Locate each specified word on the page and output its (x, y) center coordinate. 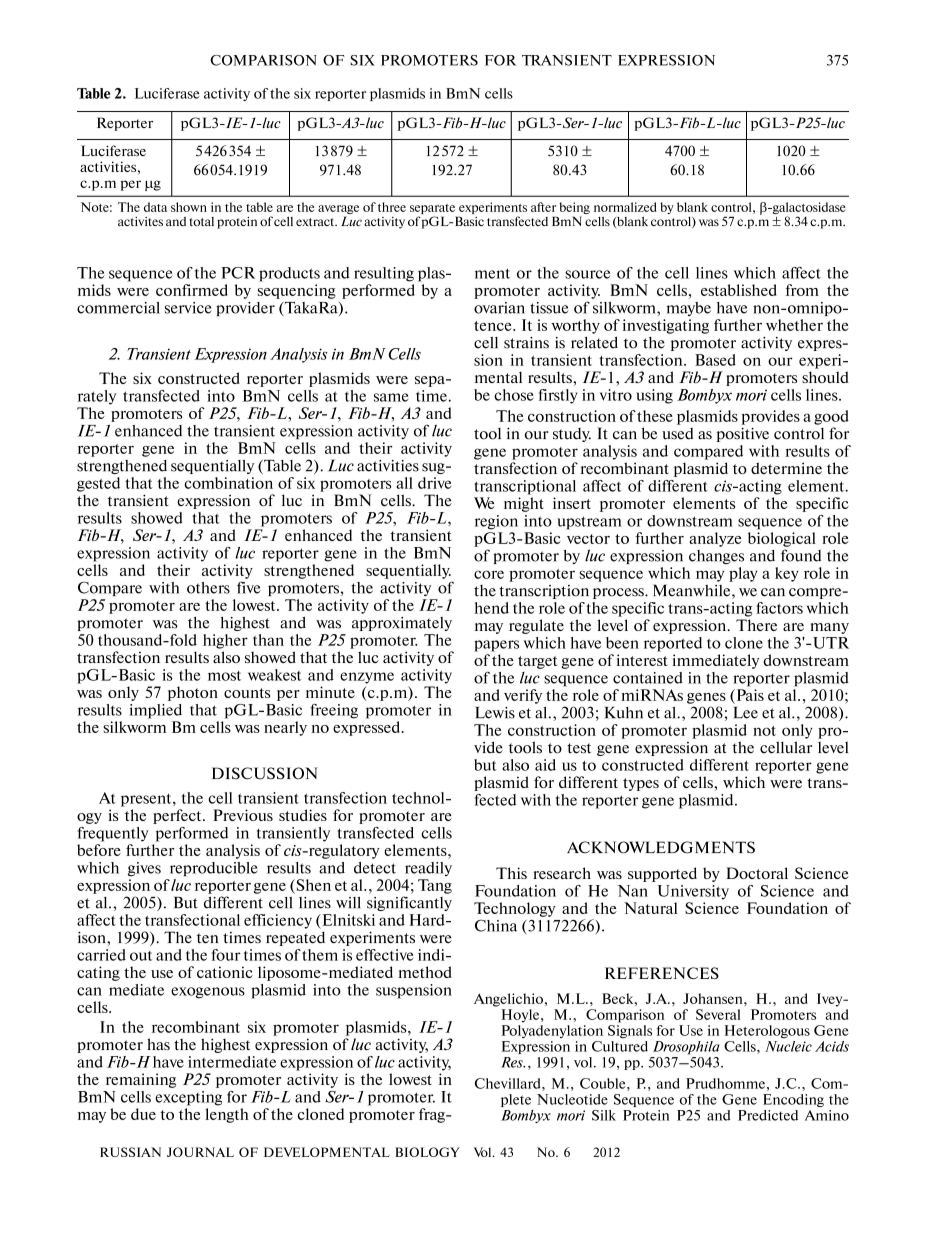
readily (428, 869)
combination (228, 483)
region (496, 522)
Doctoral (757, 873)
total (201, 221)
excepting (188, 1098)
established (739, 290)
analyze (715, 539)
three (392, 207)
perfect (178, 816)
